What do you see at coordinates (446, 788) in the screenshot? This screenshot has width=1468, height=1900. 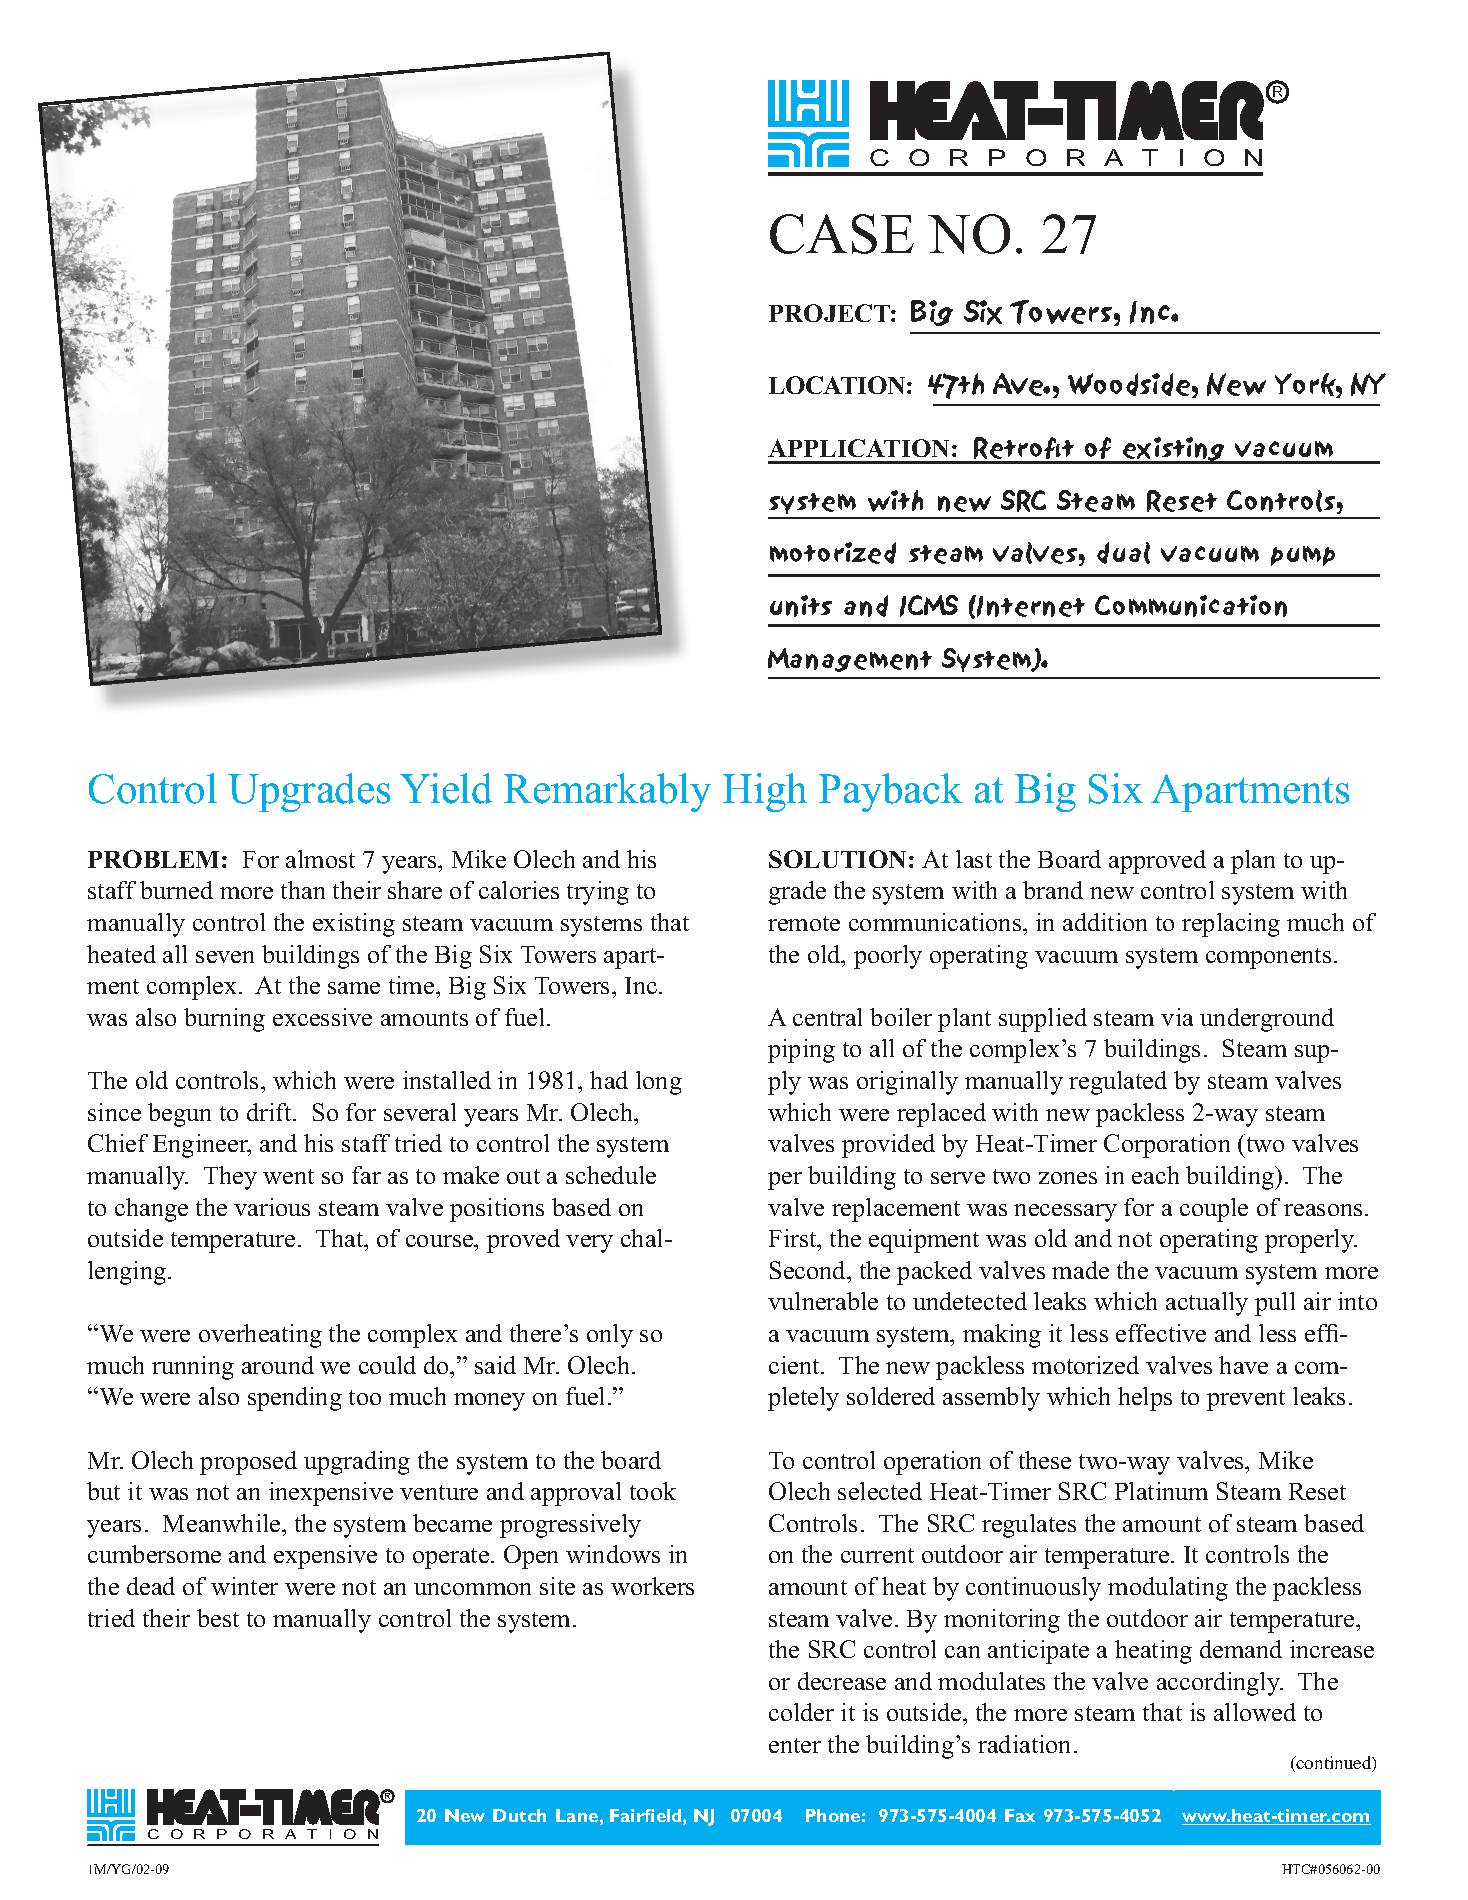 I see `Yield` at bounding box center [446, 788].
